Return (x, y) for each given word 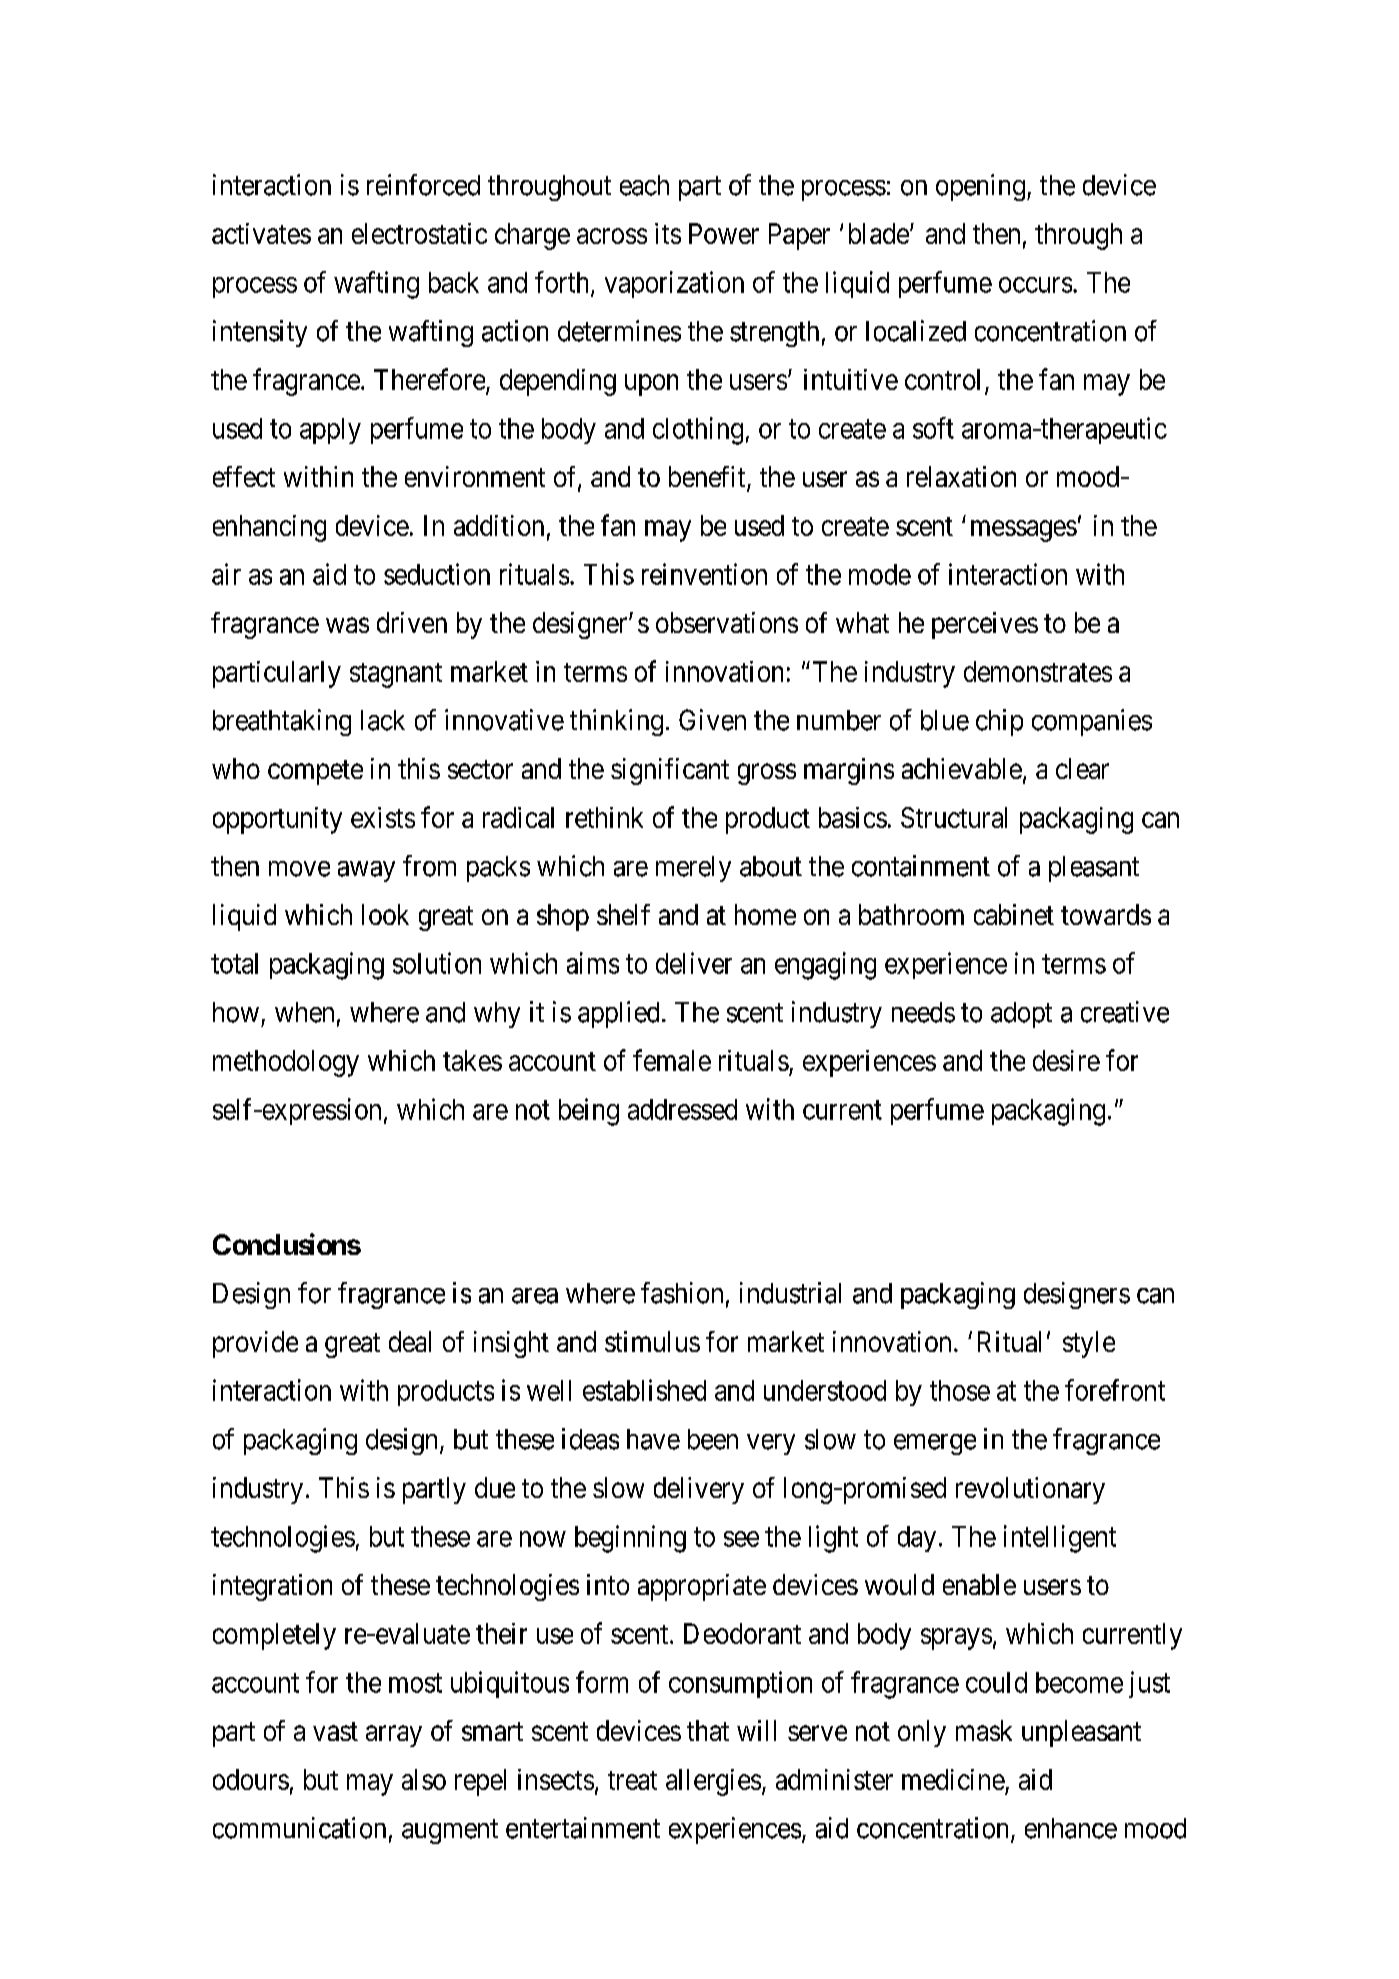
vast (335, 1731)
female (672, 1060)
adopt (1021, 1015)
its (668, 233)
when (304, 1012)
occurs (1035, 285)
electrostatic (419, 233)
